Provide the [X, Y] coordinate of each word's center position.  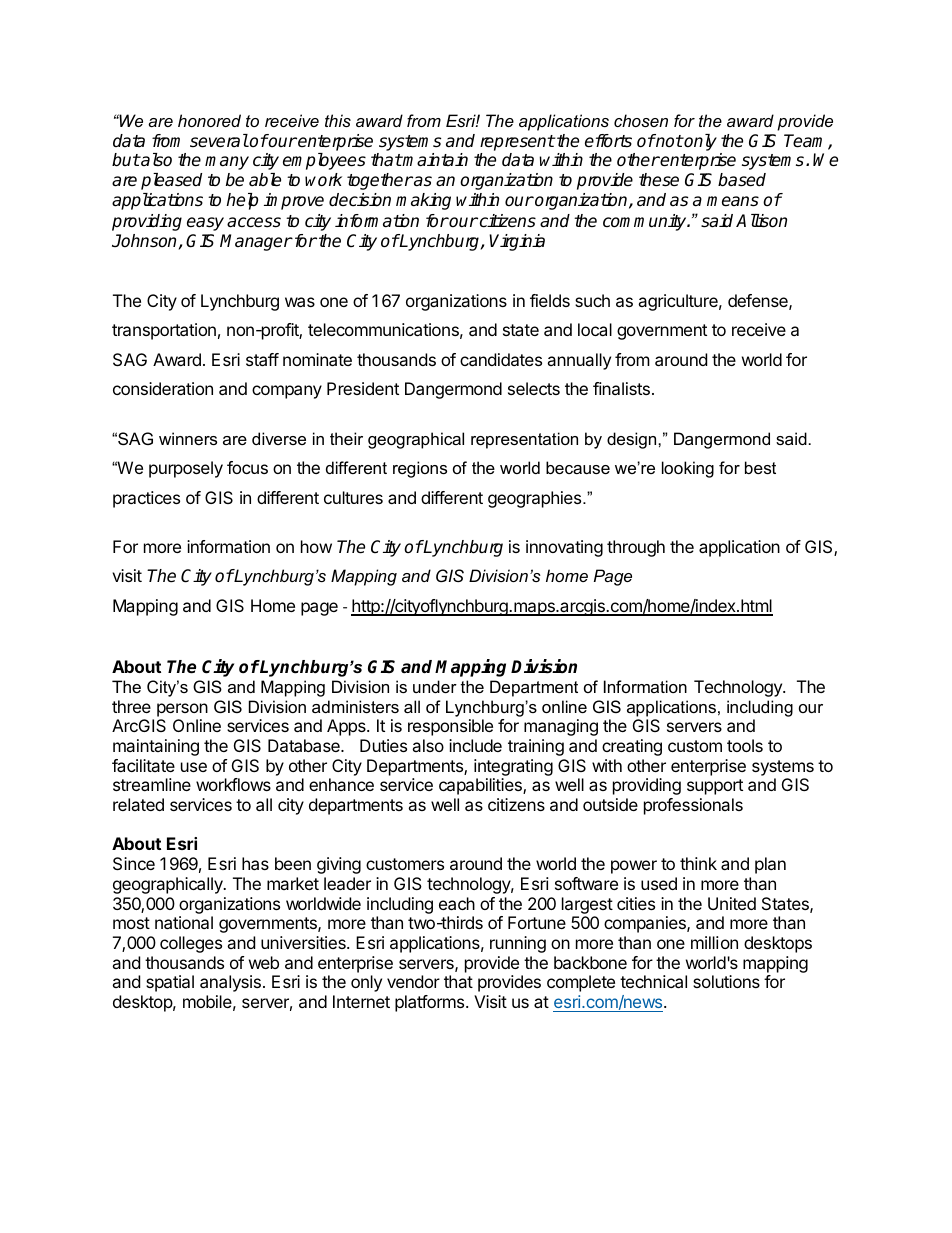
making [423, 201]
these [659, 180]
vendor [413, 981]
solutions [726, 981]
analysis [230, 983]
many [227, 163]
